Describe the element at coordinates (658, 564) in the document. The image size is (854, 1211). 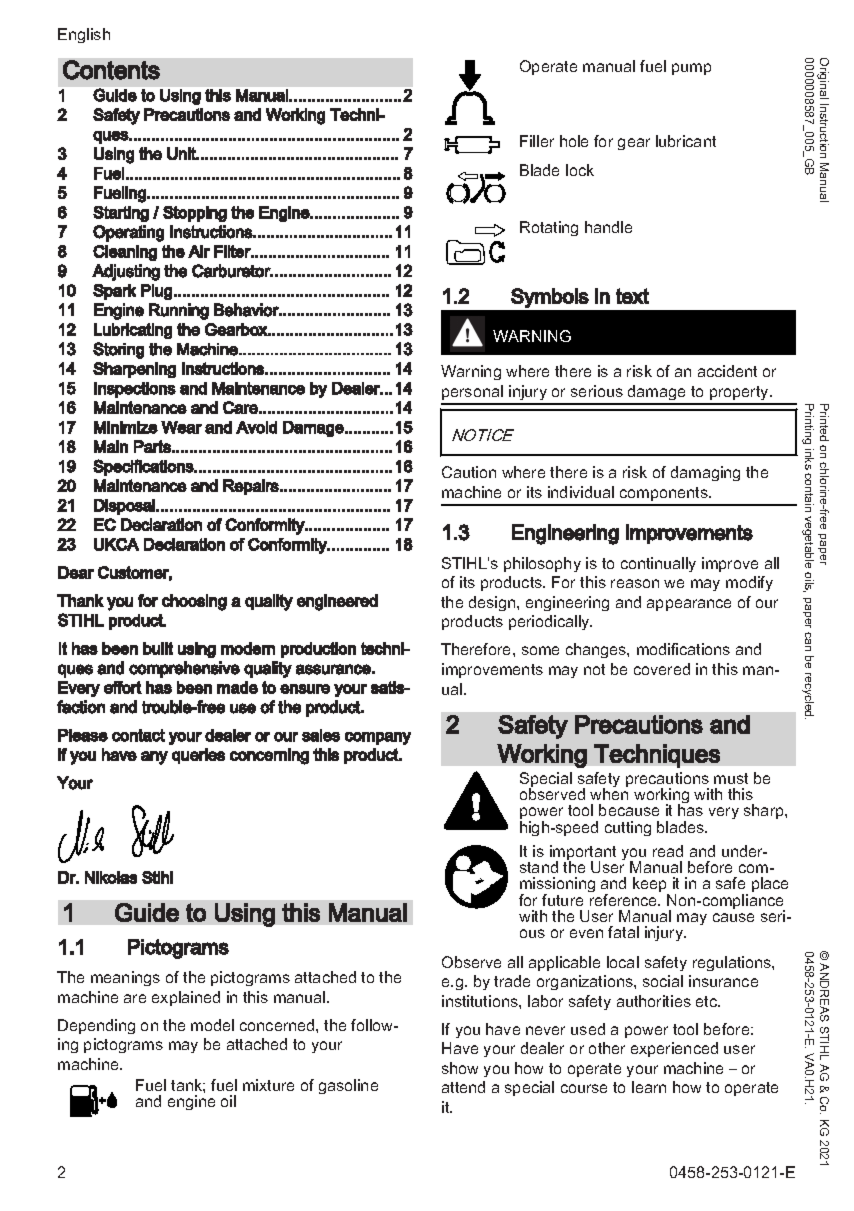
I see `continually` at that location.
